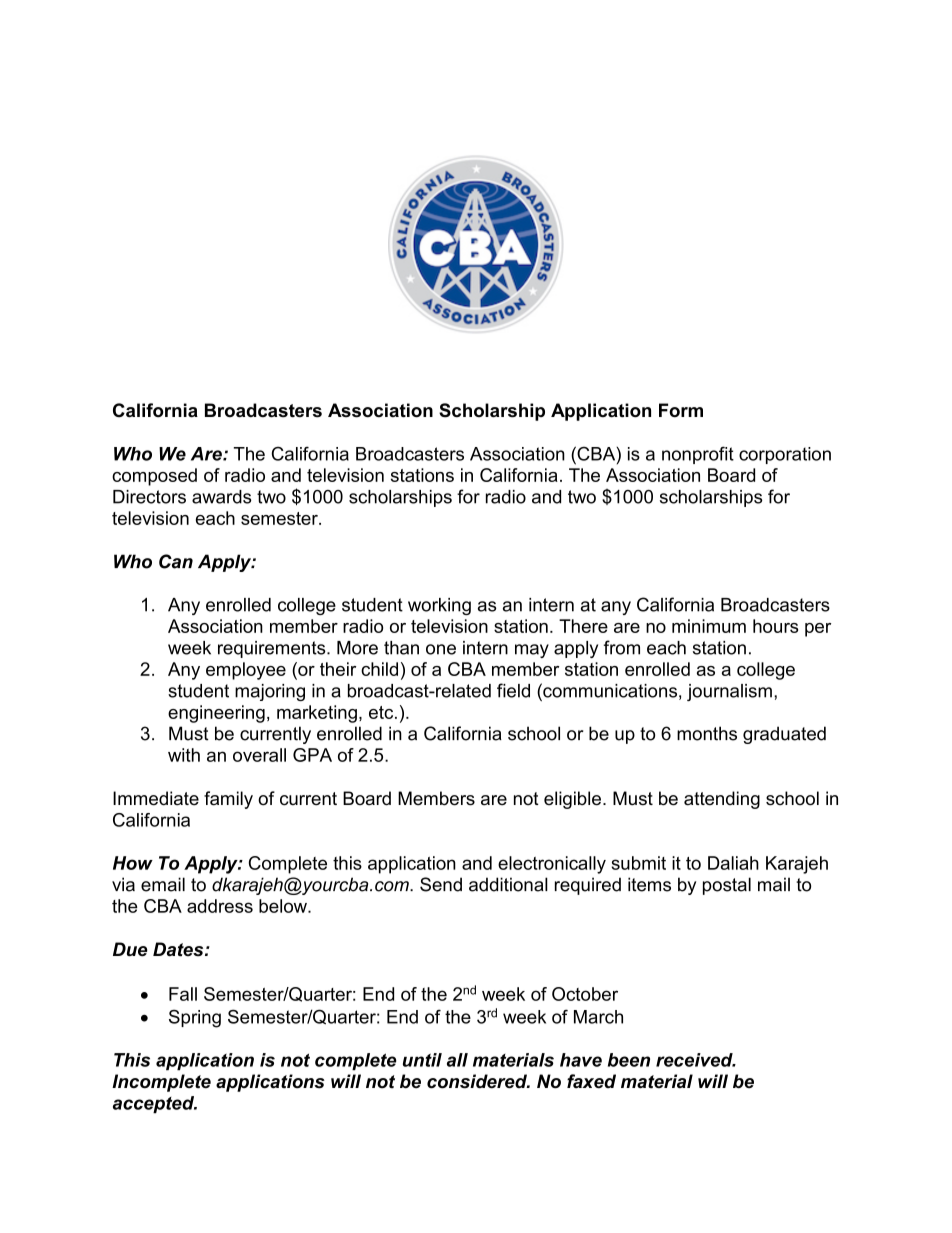  I want to click on Form, so click(681, 410).
